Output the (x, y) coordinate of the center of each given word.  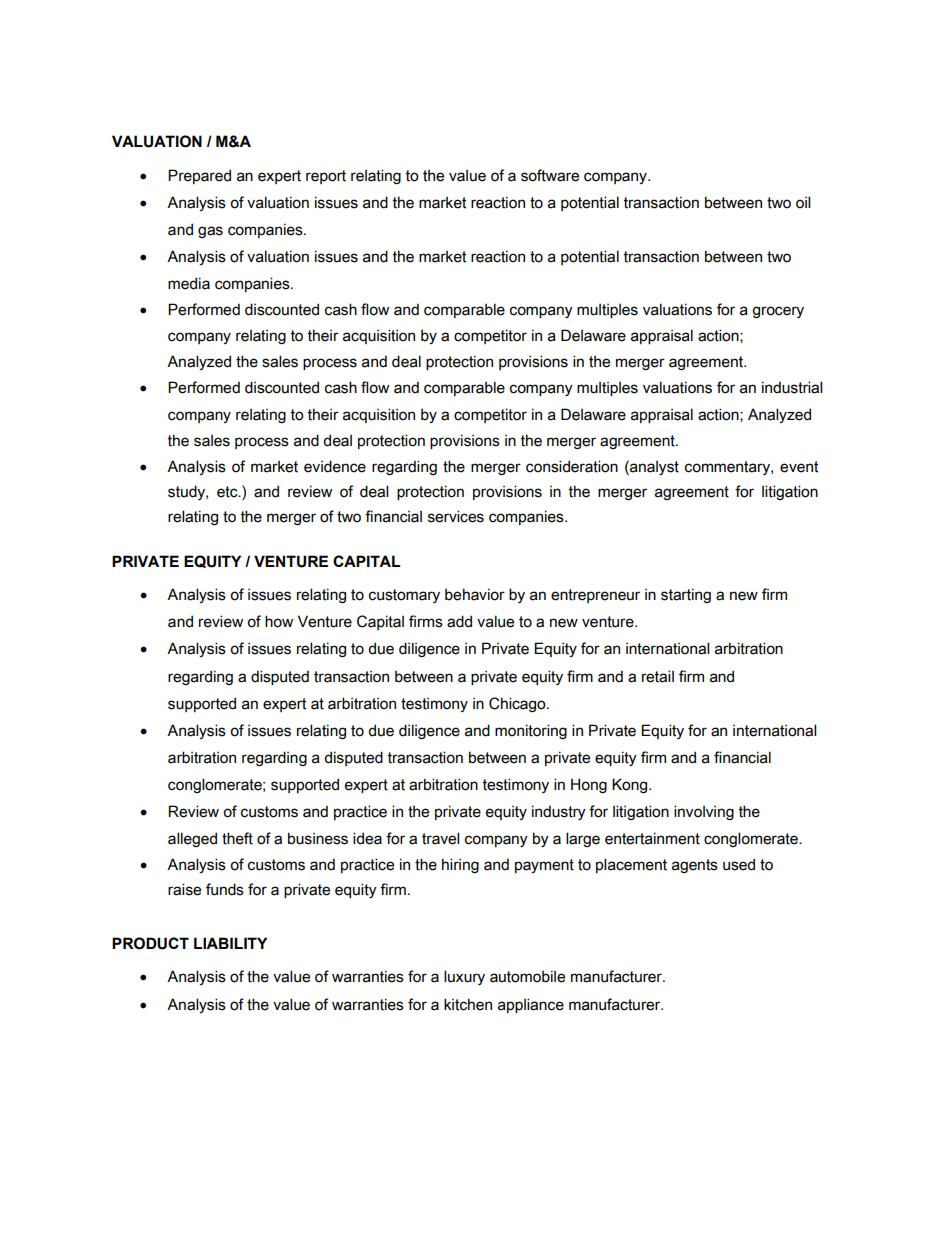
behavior (475, 594)
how (279, 621)
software (550, 175)
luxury (464, 977)
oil (803, 202)
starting (686, 595)
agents (695, 866)
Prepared (199, 176)
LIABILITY (230, 943)
